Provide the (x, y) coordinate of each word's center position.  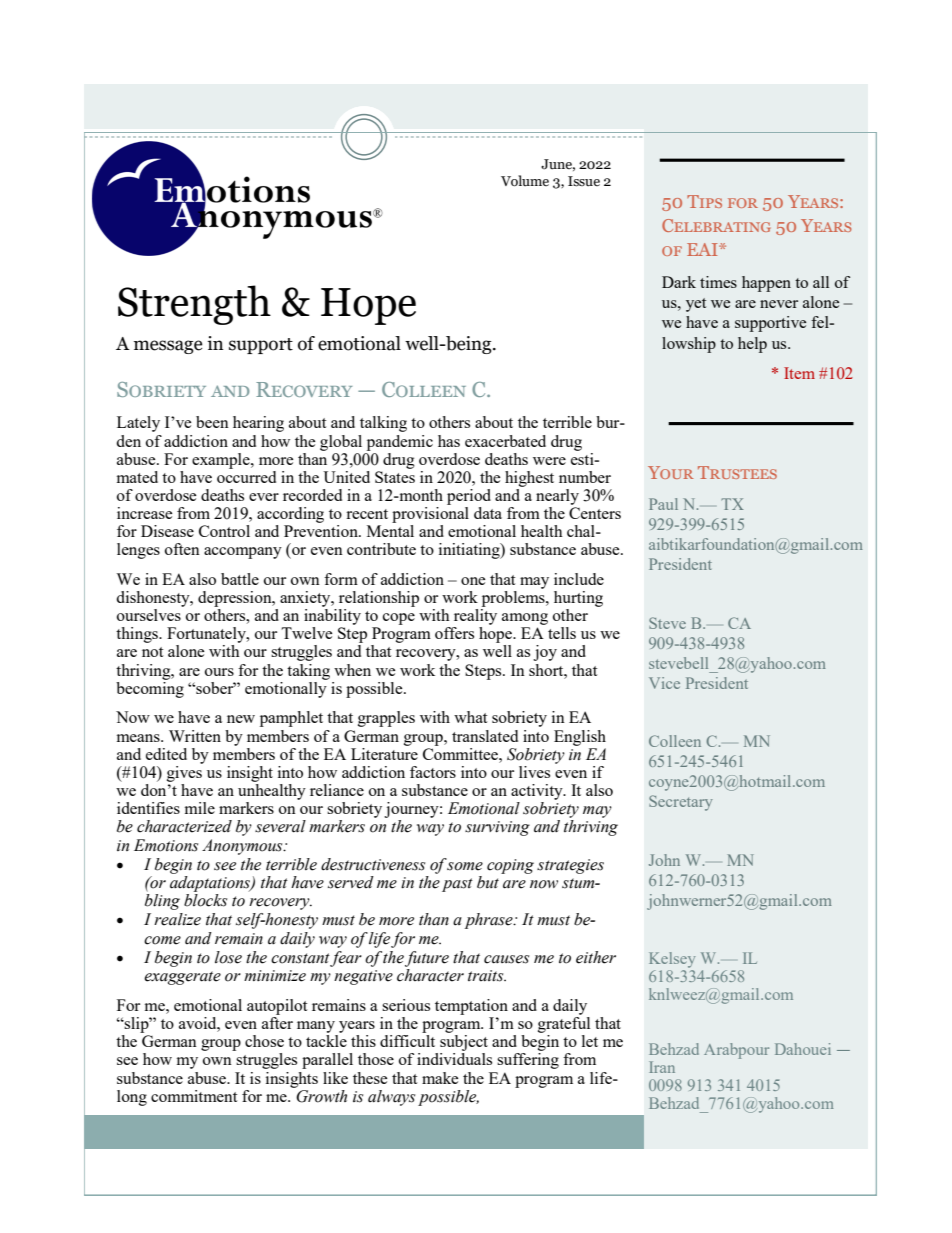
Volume (525, 181)
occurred (246, 475)
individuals (454, 1059)
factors (433, 772)
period (469, 497)
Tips (704, 201)
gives (185, 772)
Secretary (681, 803)
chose (264, 1041)
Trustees (737, 472)
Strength (194, 305)
